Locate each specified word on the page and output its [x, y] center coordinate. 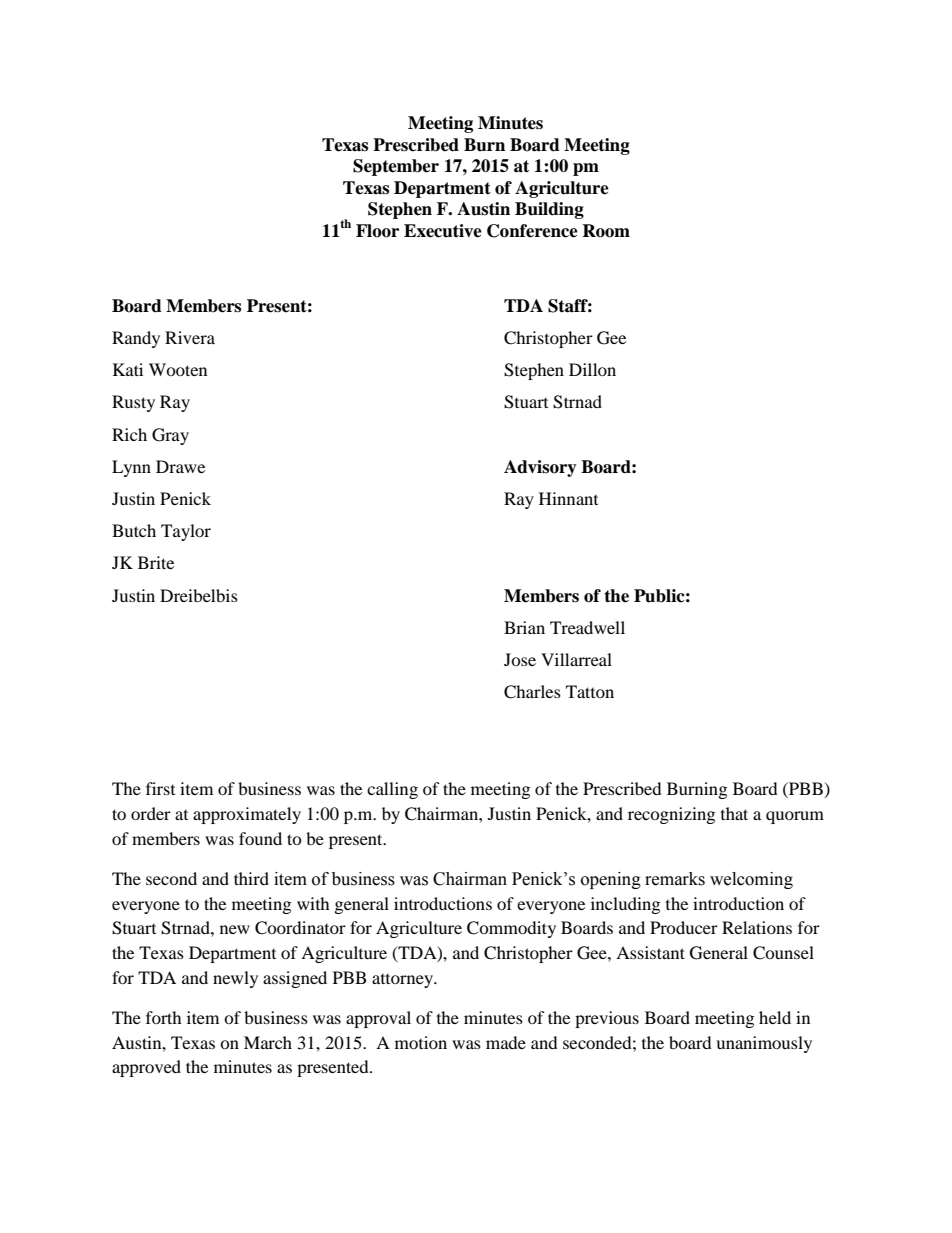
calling [392, 790]
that [734, 813]
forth [164, 1017]
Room [606, 231]
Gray [170, 436]
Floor [377, 231]
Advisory [540, 468]
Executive [443, 231]
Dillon [592, 369]
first [160, 788]
